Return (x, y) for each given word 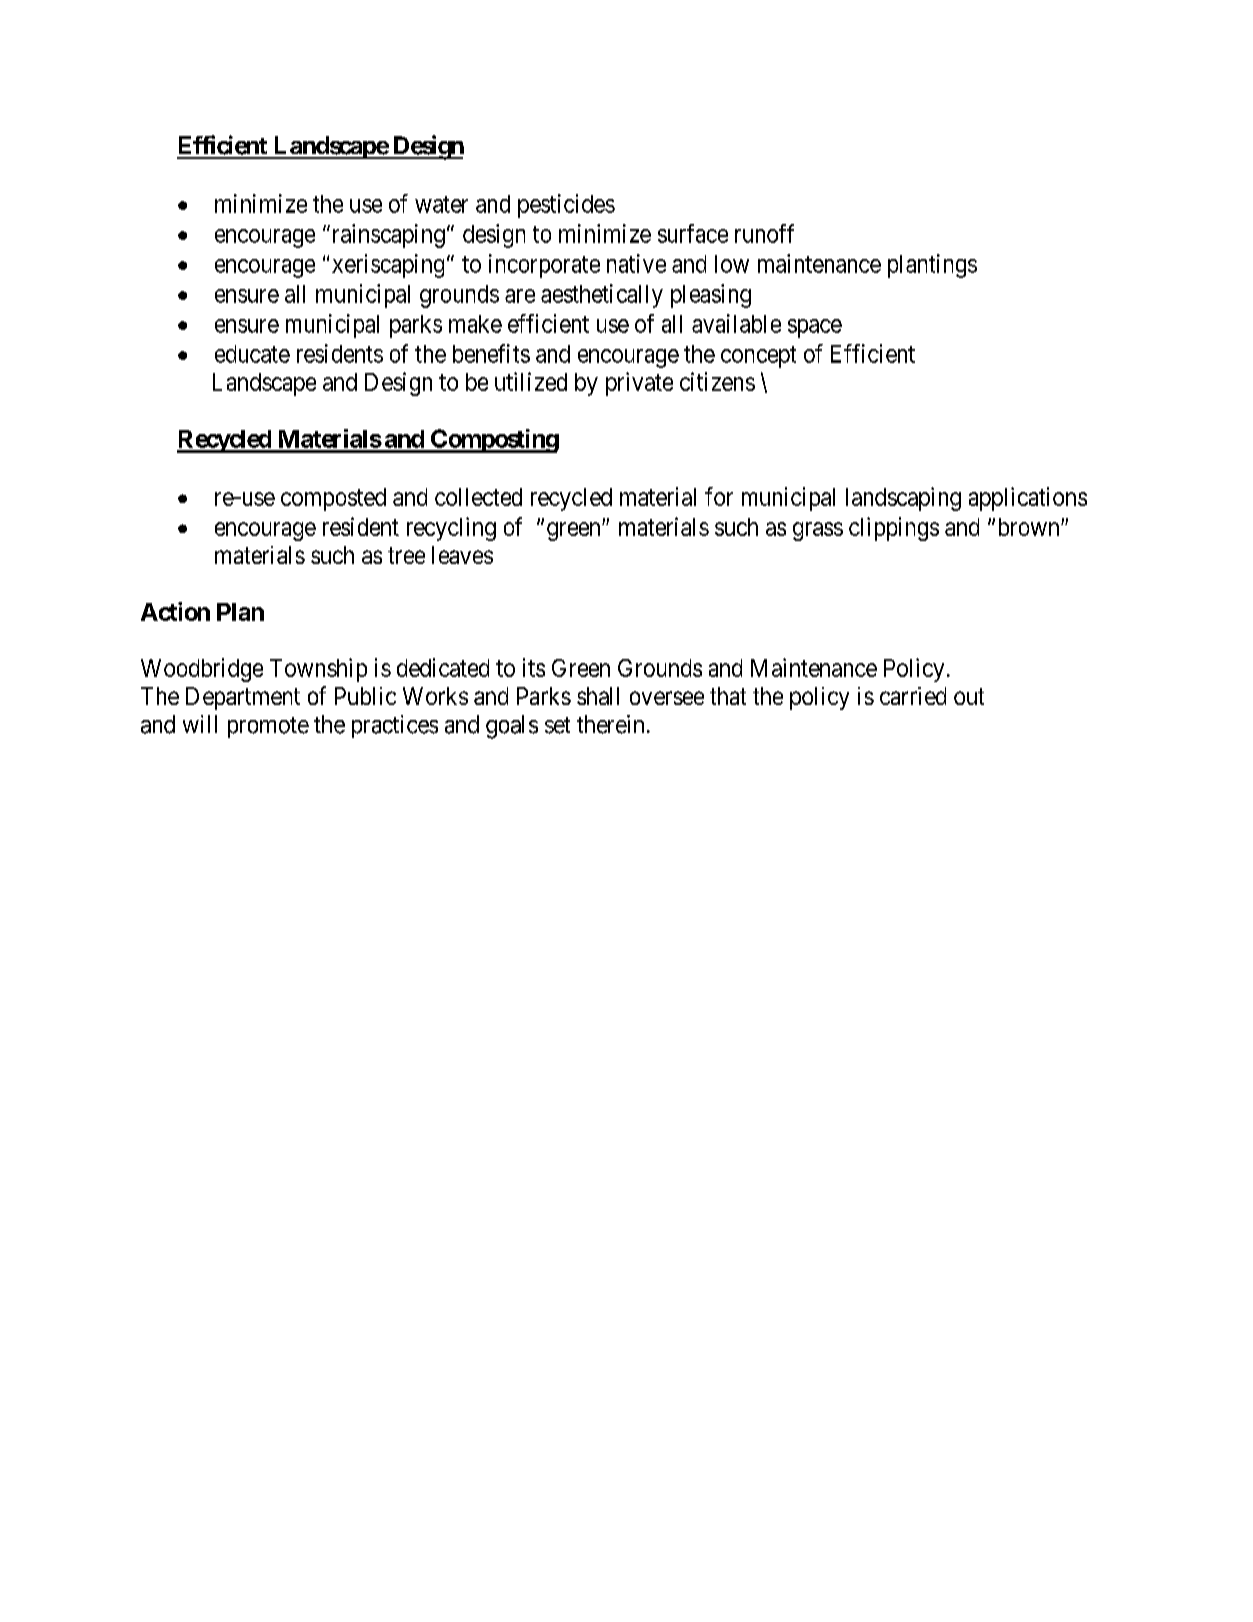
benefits (491, 353)
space (815, 328)
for (719, 496)
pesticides (566, 206)
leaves (462, 555)
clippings (894, 529)
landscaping (903, 499)
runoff (764, 233)
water (441, 204)
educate (252, 354)
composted (333, 499)
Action (175, 611)
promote (268, 727)
